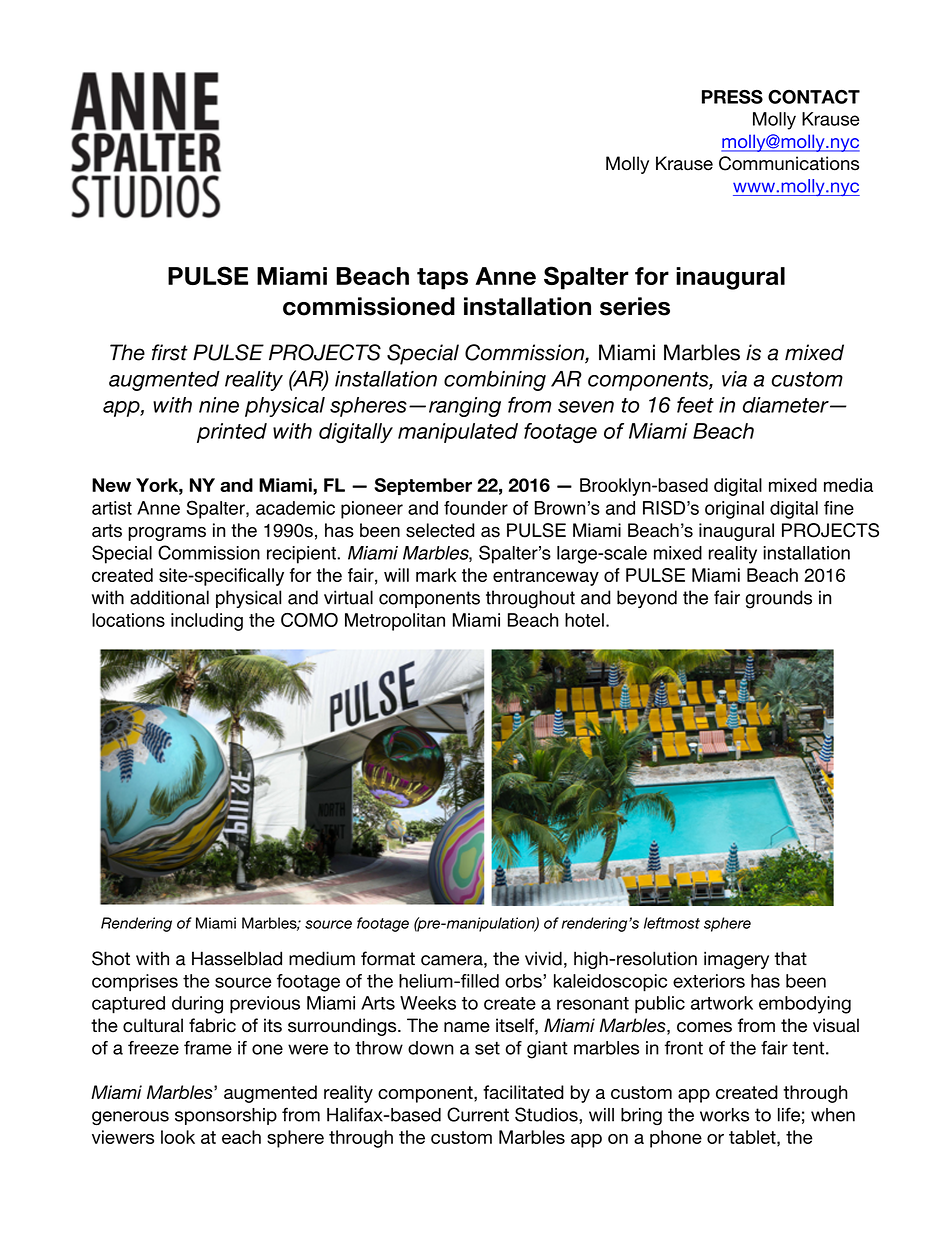 The height and width of the screenshot is (1233, 952). I want to click on printed, so click(232, 433).
